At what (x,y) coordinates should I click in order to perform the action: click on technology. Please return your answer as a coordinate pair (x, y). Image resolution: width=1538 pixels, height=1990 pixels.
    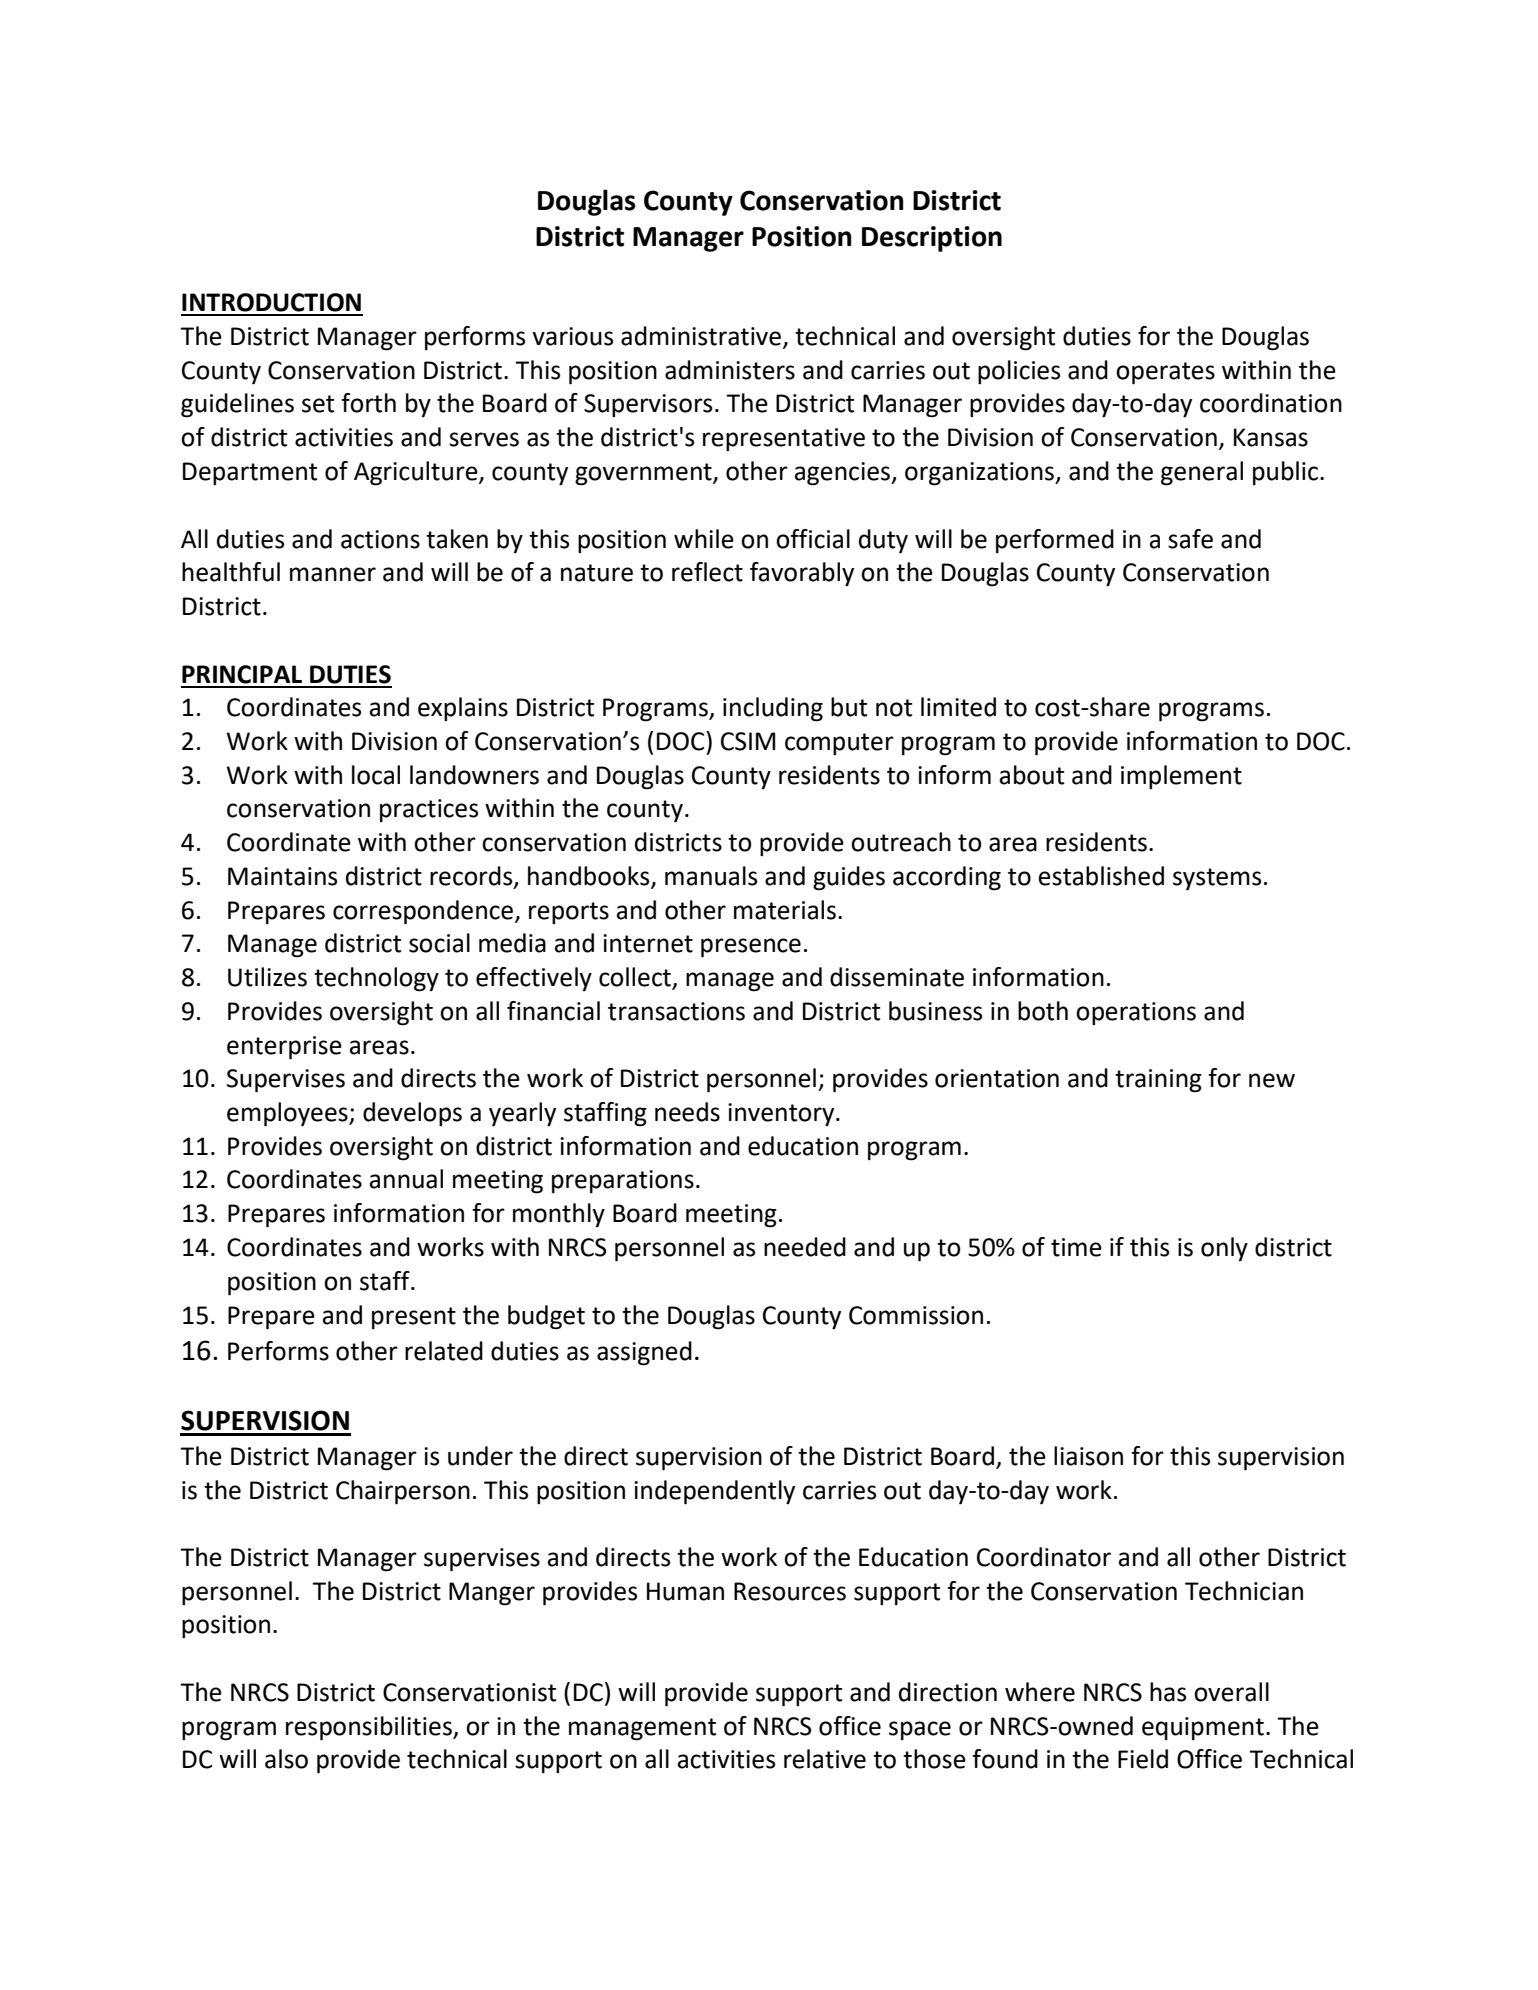
    Looking at the image, I should click on (376, 979).
